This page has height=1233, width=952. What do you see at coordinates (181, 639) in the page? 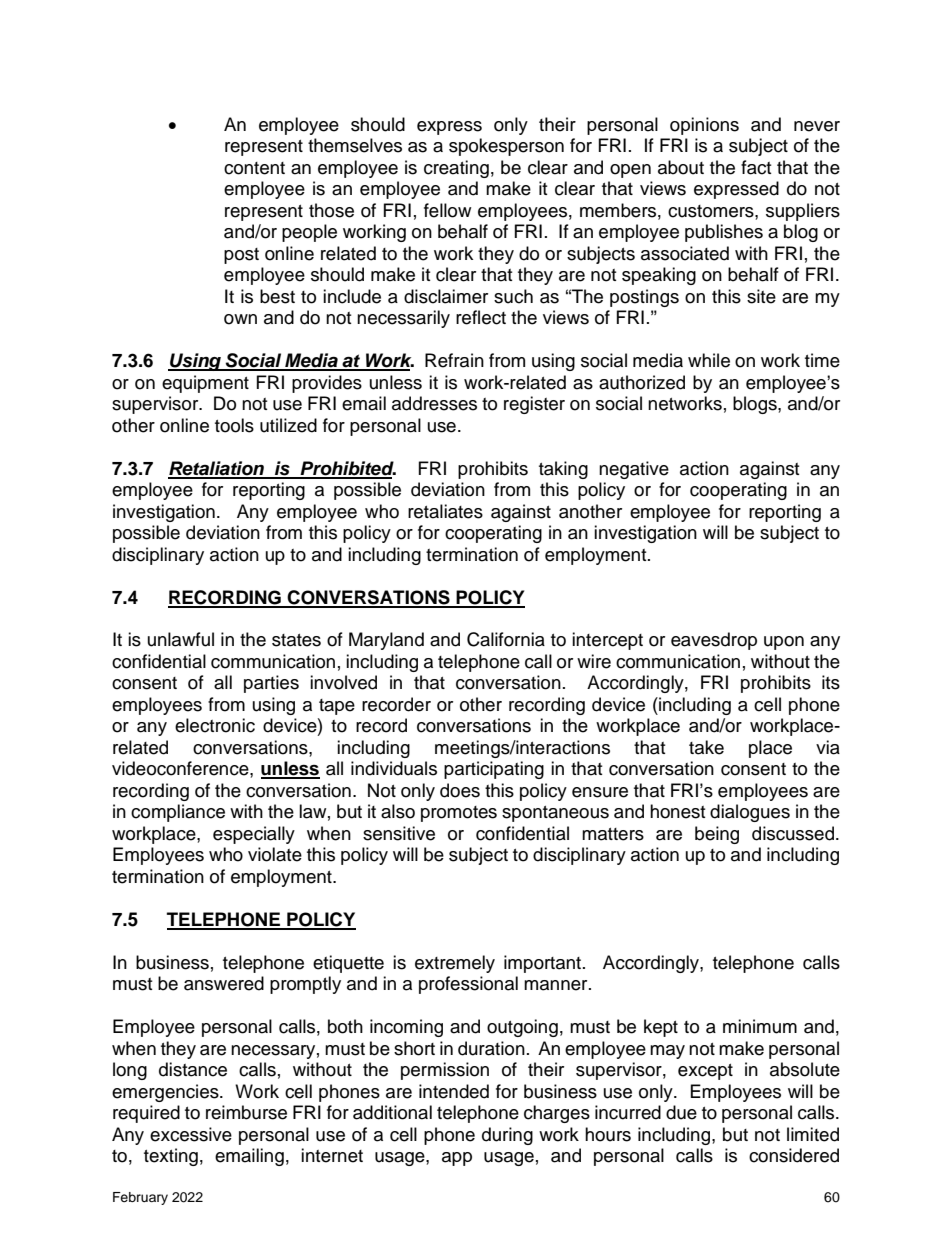
I see `unlawful` at bounding box center [181, 639].
